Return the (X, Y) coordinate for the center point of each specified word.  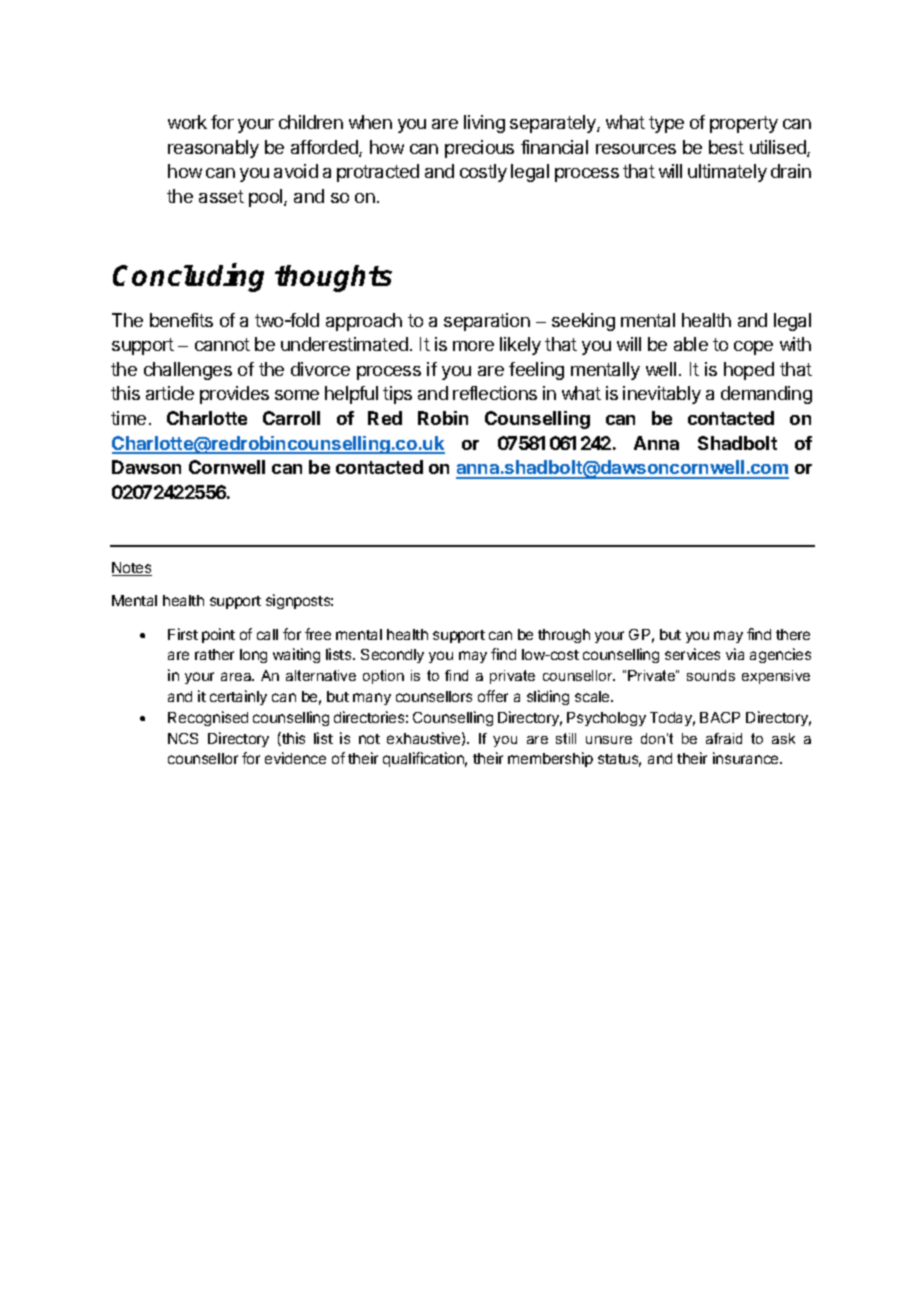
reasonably (213, 149)
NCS (183, 738)
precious (479, 149)
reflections (495, 393)
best (726, 147)
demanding (766, 395)
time (128, 418)
